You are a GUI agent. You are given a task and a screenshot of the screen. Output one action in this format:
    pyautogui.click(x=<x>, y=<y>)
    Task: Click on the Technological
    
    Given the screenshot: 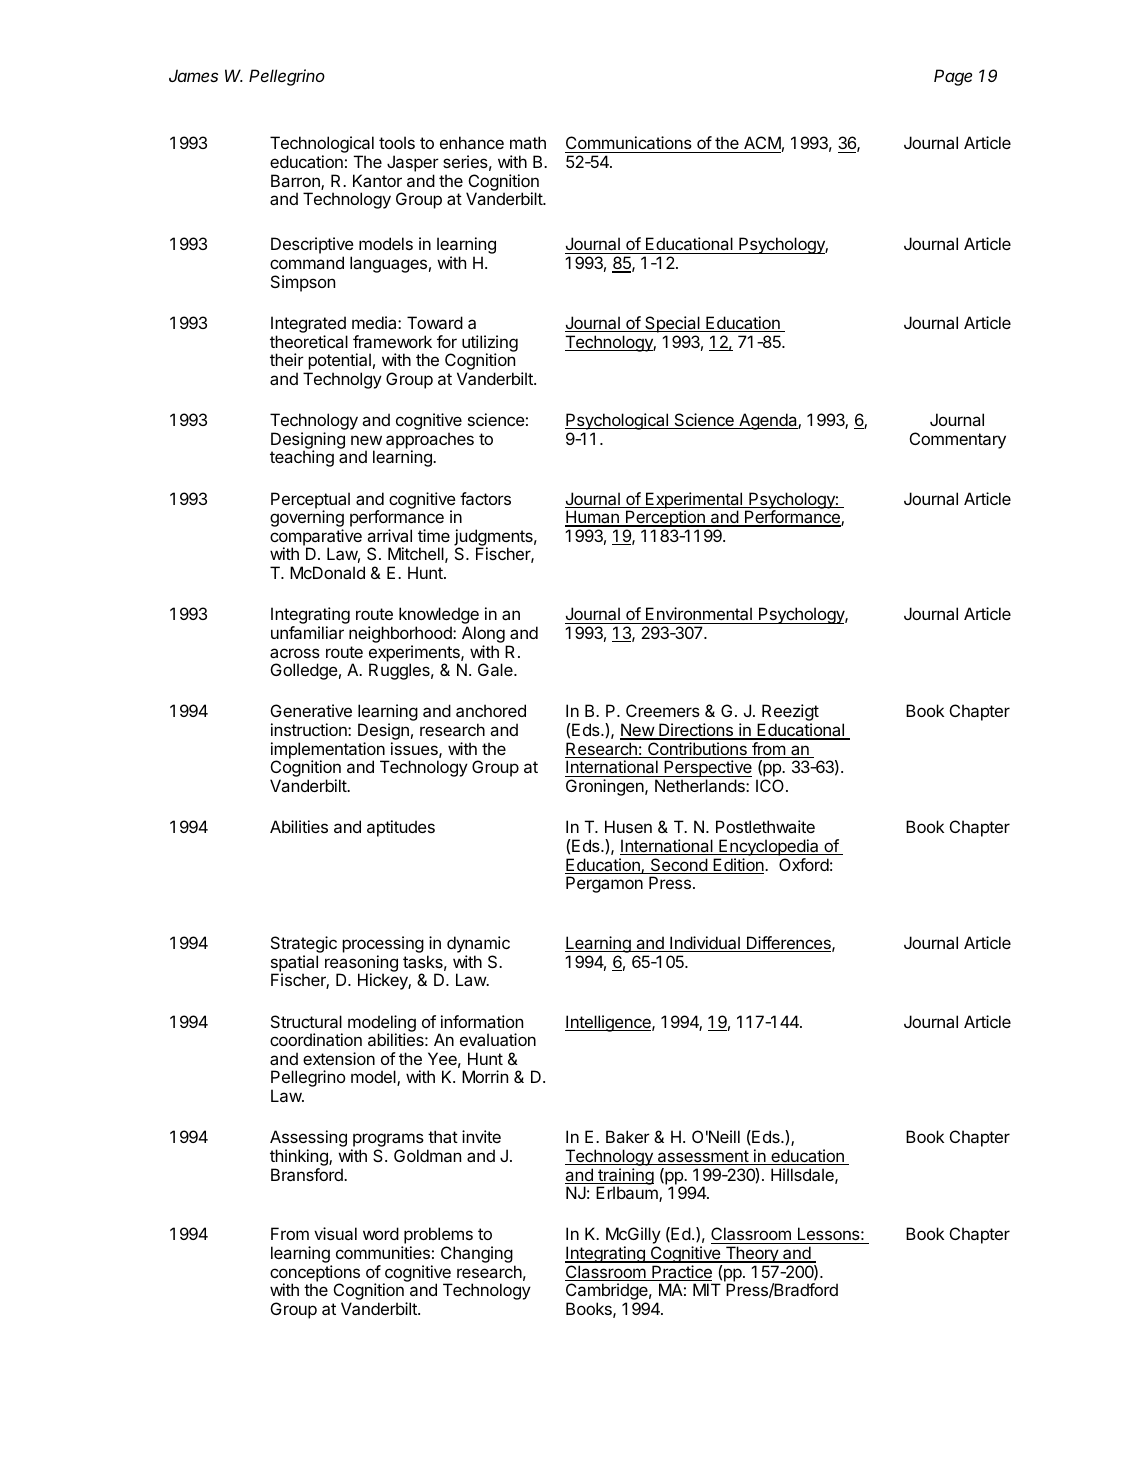 What is the action you would take?
    pyautogui.click(x=322, y=146)
